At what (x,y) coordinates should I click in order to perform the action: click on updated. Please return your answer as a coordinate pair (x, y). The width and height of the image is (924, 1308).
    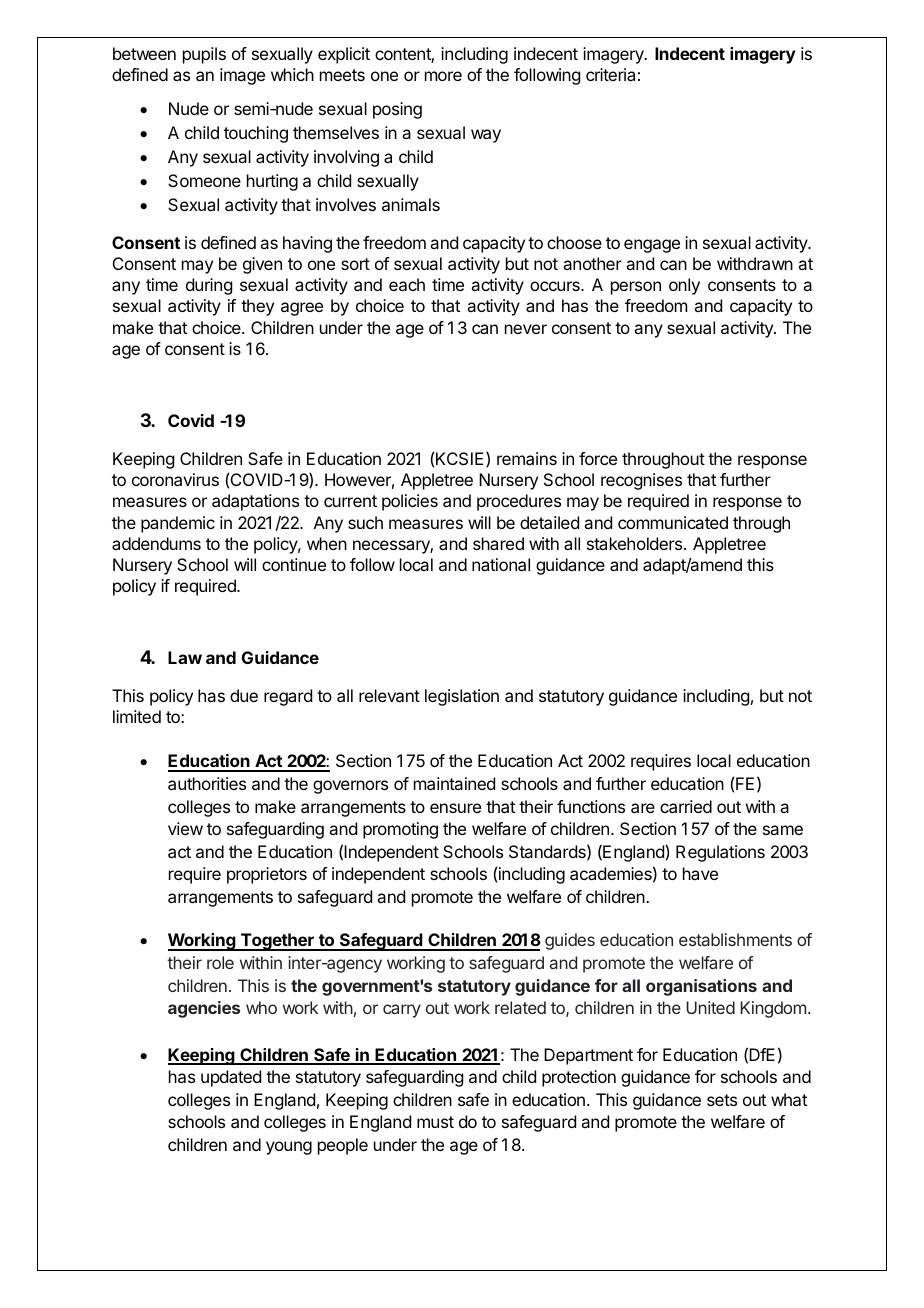
    Looking at the image, I should click on (231, 1078).
